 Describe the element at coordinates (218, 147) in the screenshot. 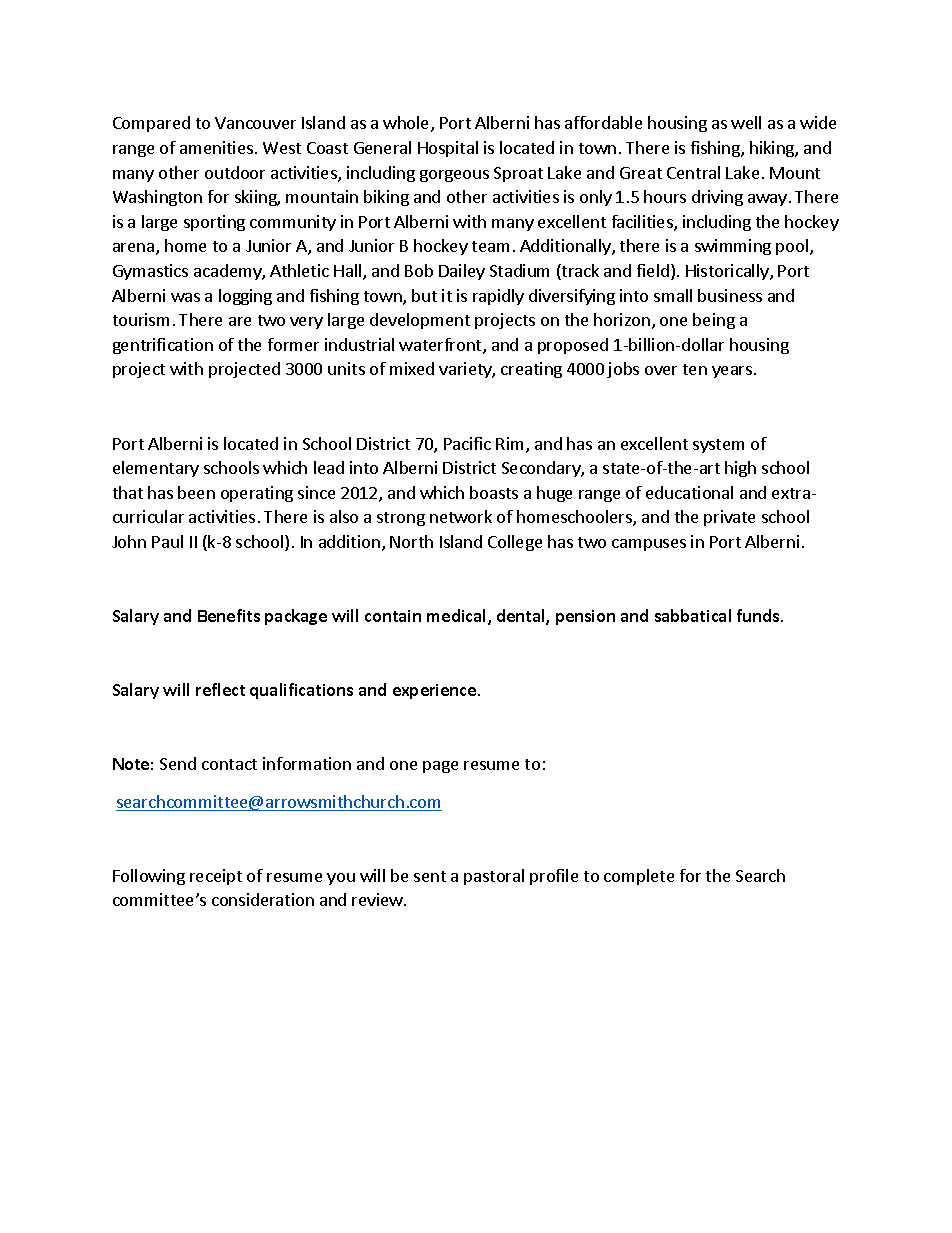

I see `amenities` at that location.
